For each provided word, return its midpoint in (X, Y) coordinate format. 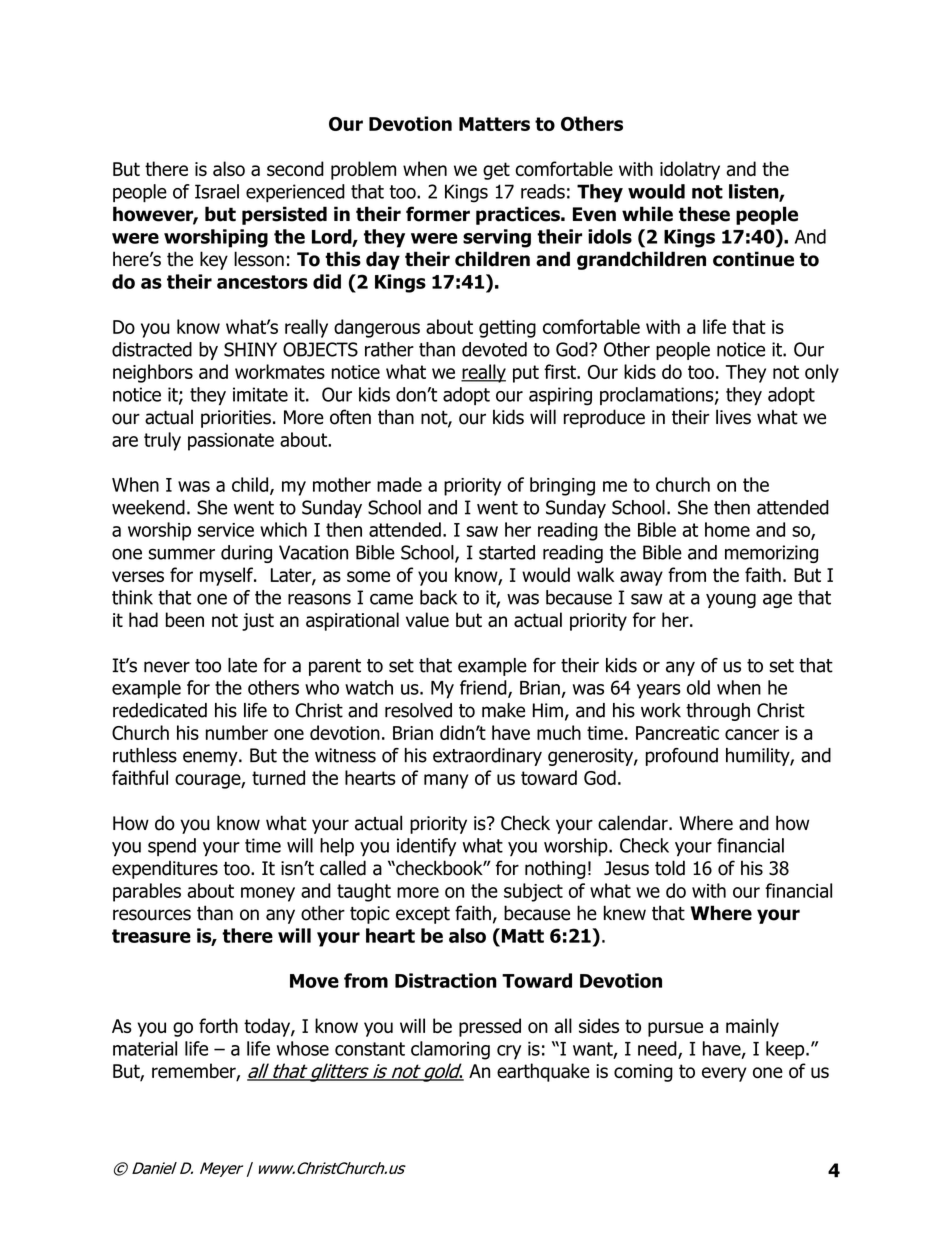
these (704, 214)
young (731, 600)
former (438, 214)
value (427, 619)
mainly (752, 1027)
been (185, 619)
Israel (217, 191)
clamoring (450, 1050)
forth (218, 1025)
